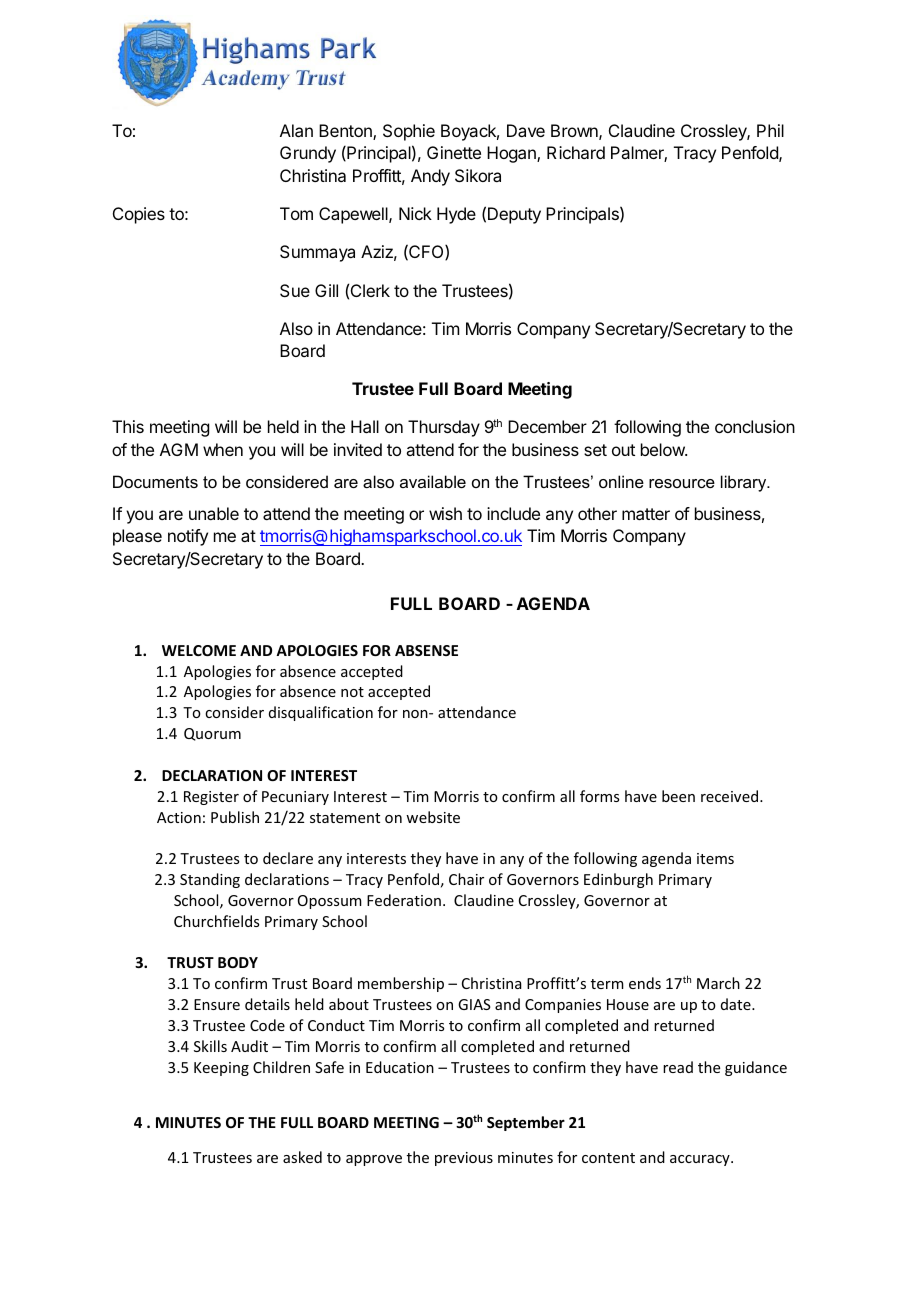 The width and height of the screenshot is (924, 1308). What do you see at coordinates (770, 130) in the screenshot?
I see `Phil` at bounding box center [770, 130].
